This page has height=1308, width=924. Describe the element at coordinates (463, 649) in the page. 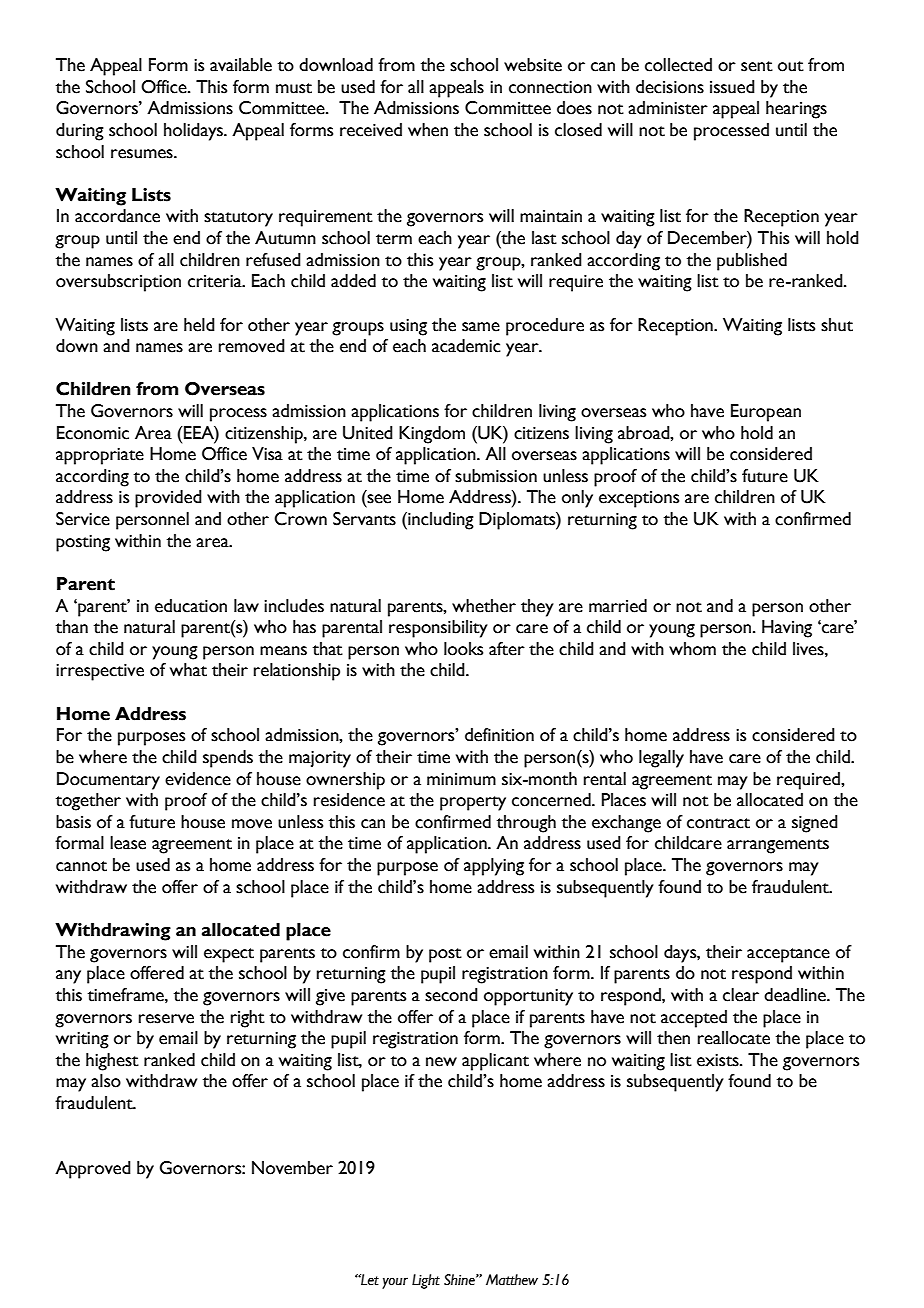

I see `looks` at that location.
